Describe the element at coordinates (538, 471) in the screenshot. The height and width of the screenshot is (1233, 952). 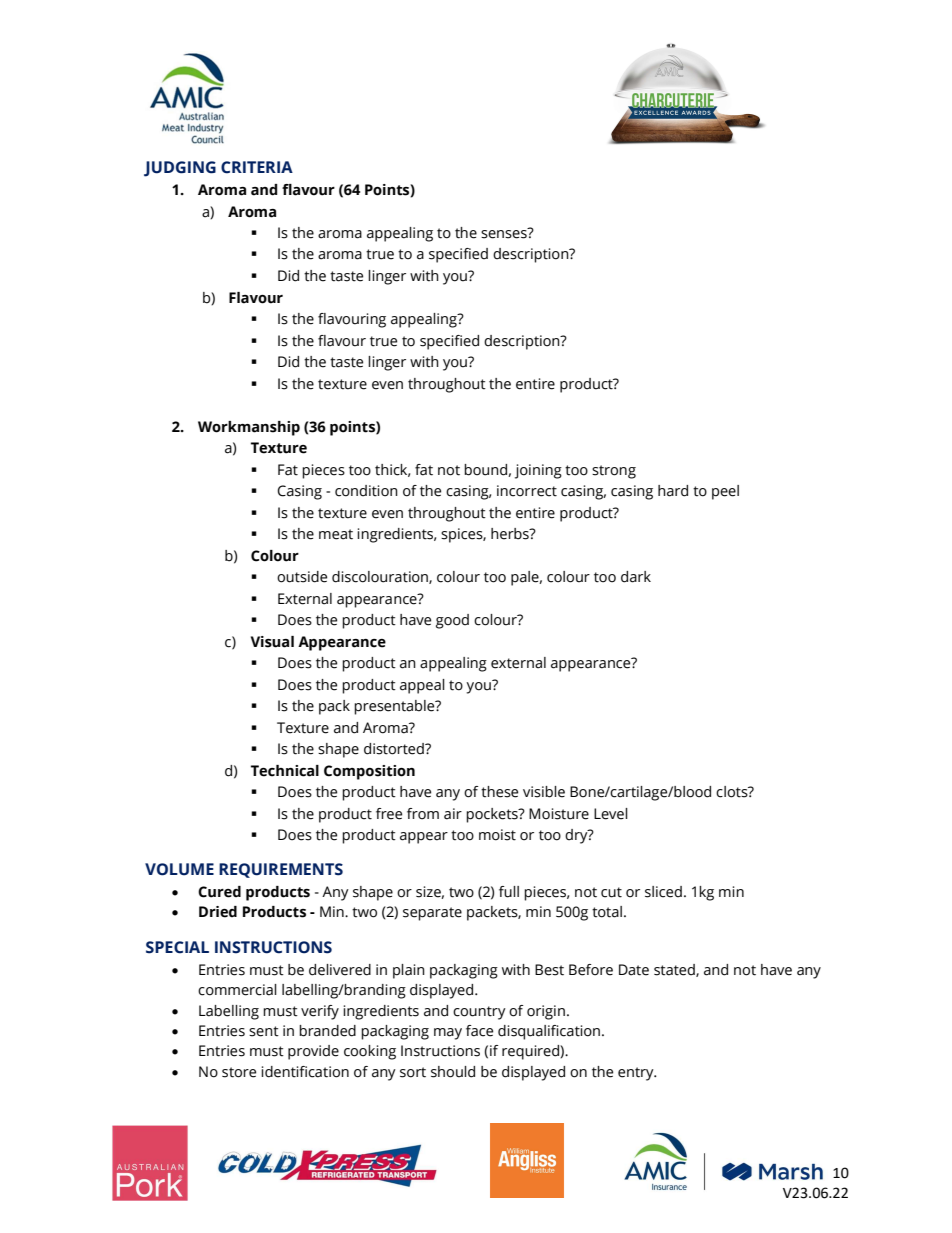
I see `joining` at that location.
